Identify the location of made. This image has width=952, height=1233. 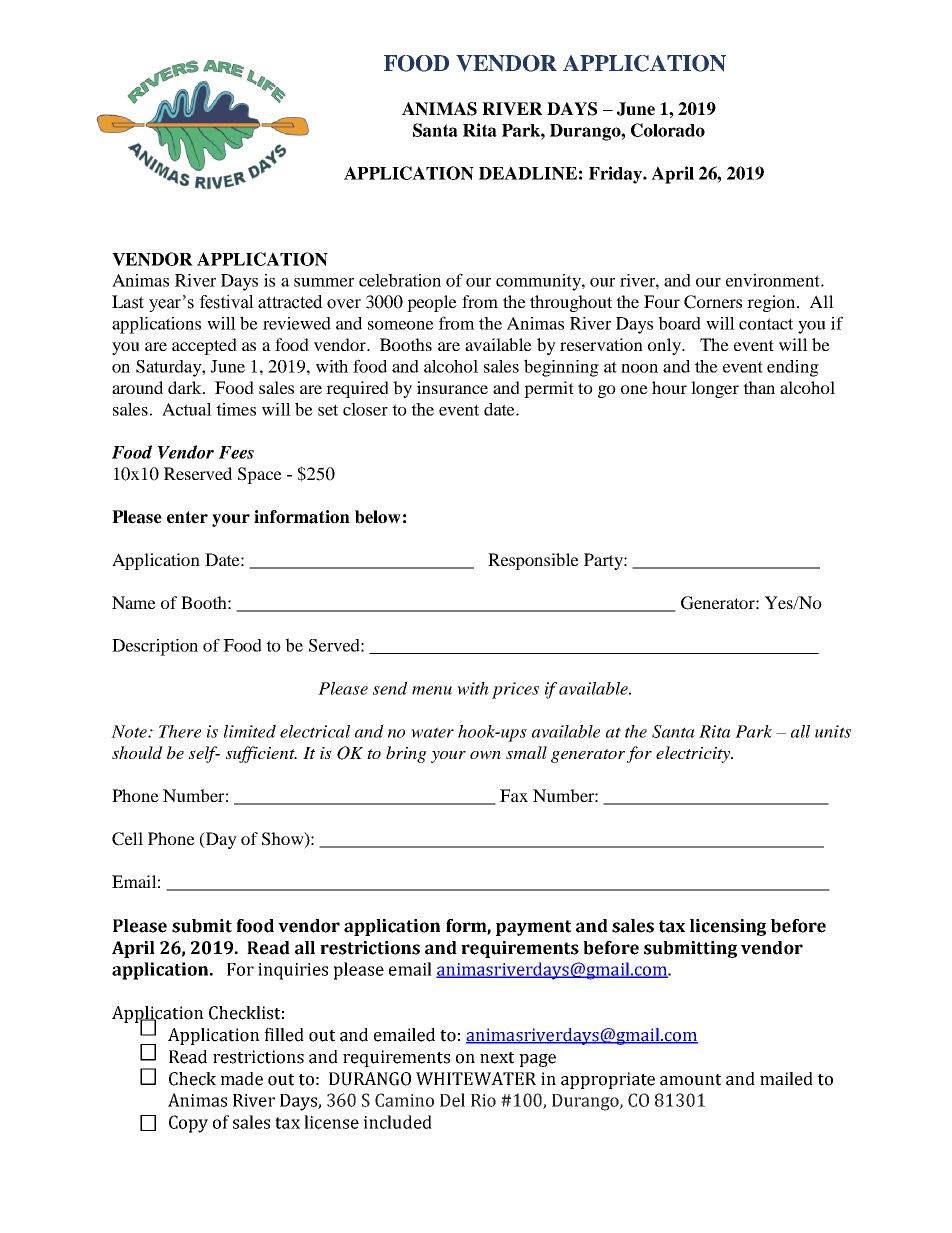
(242, 1079).
